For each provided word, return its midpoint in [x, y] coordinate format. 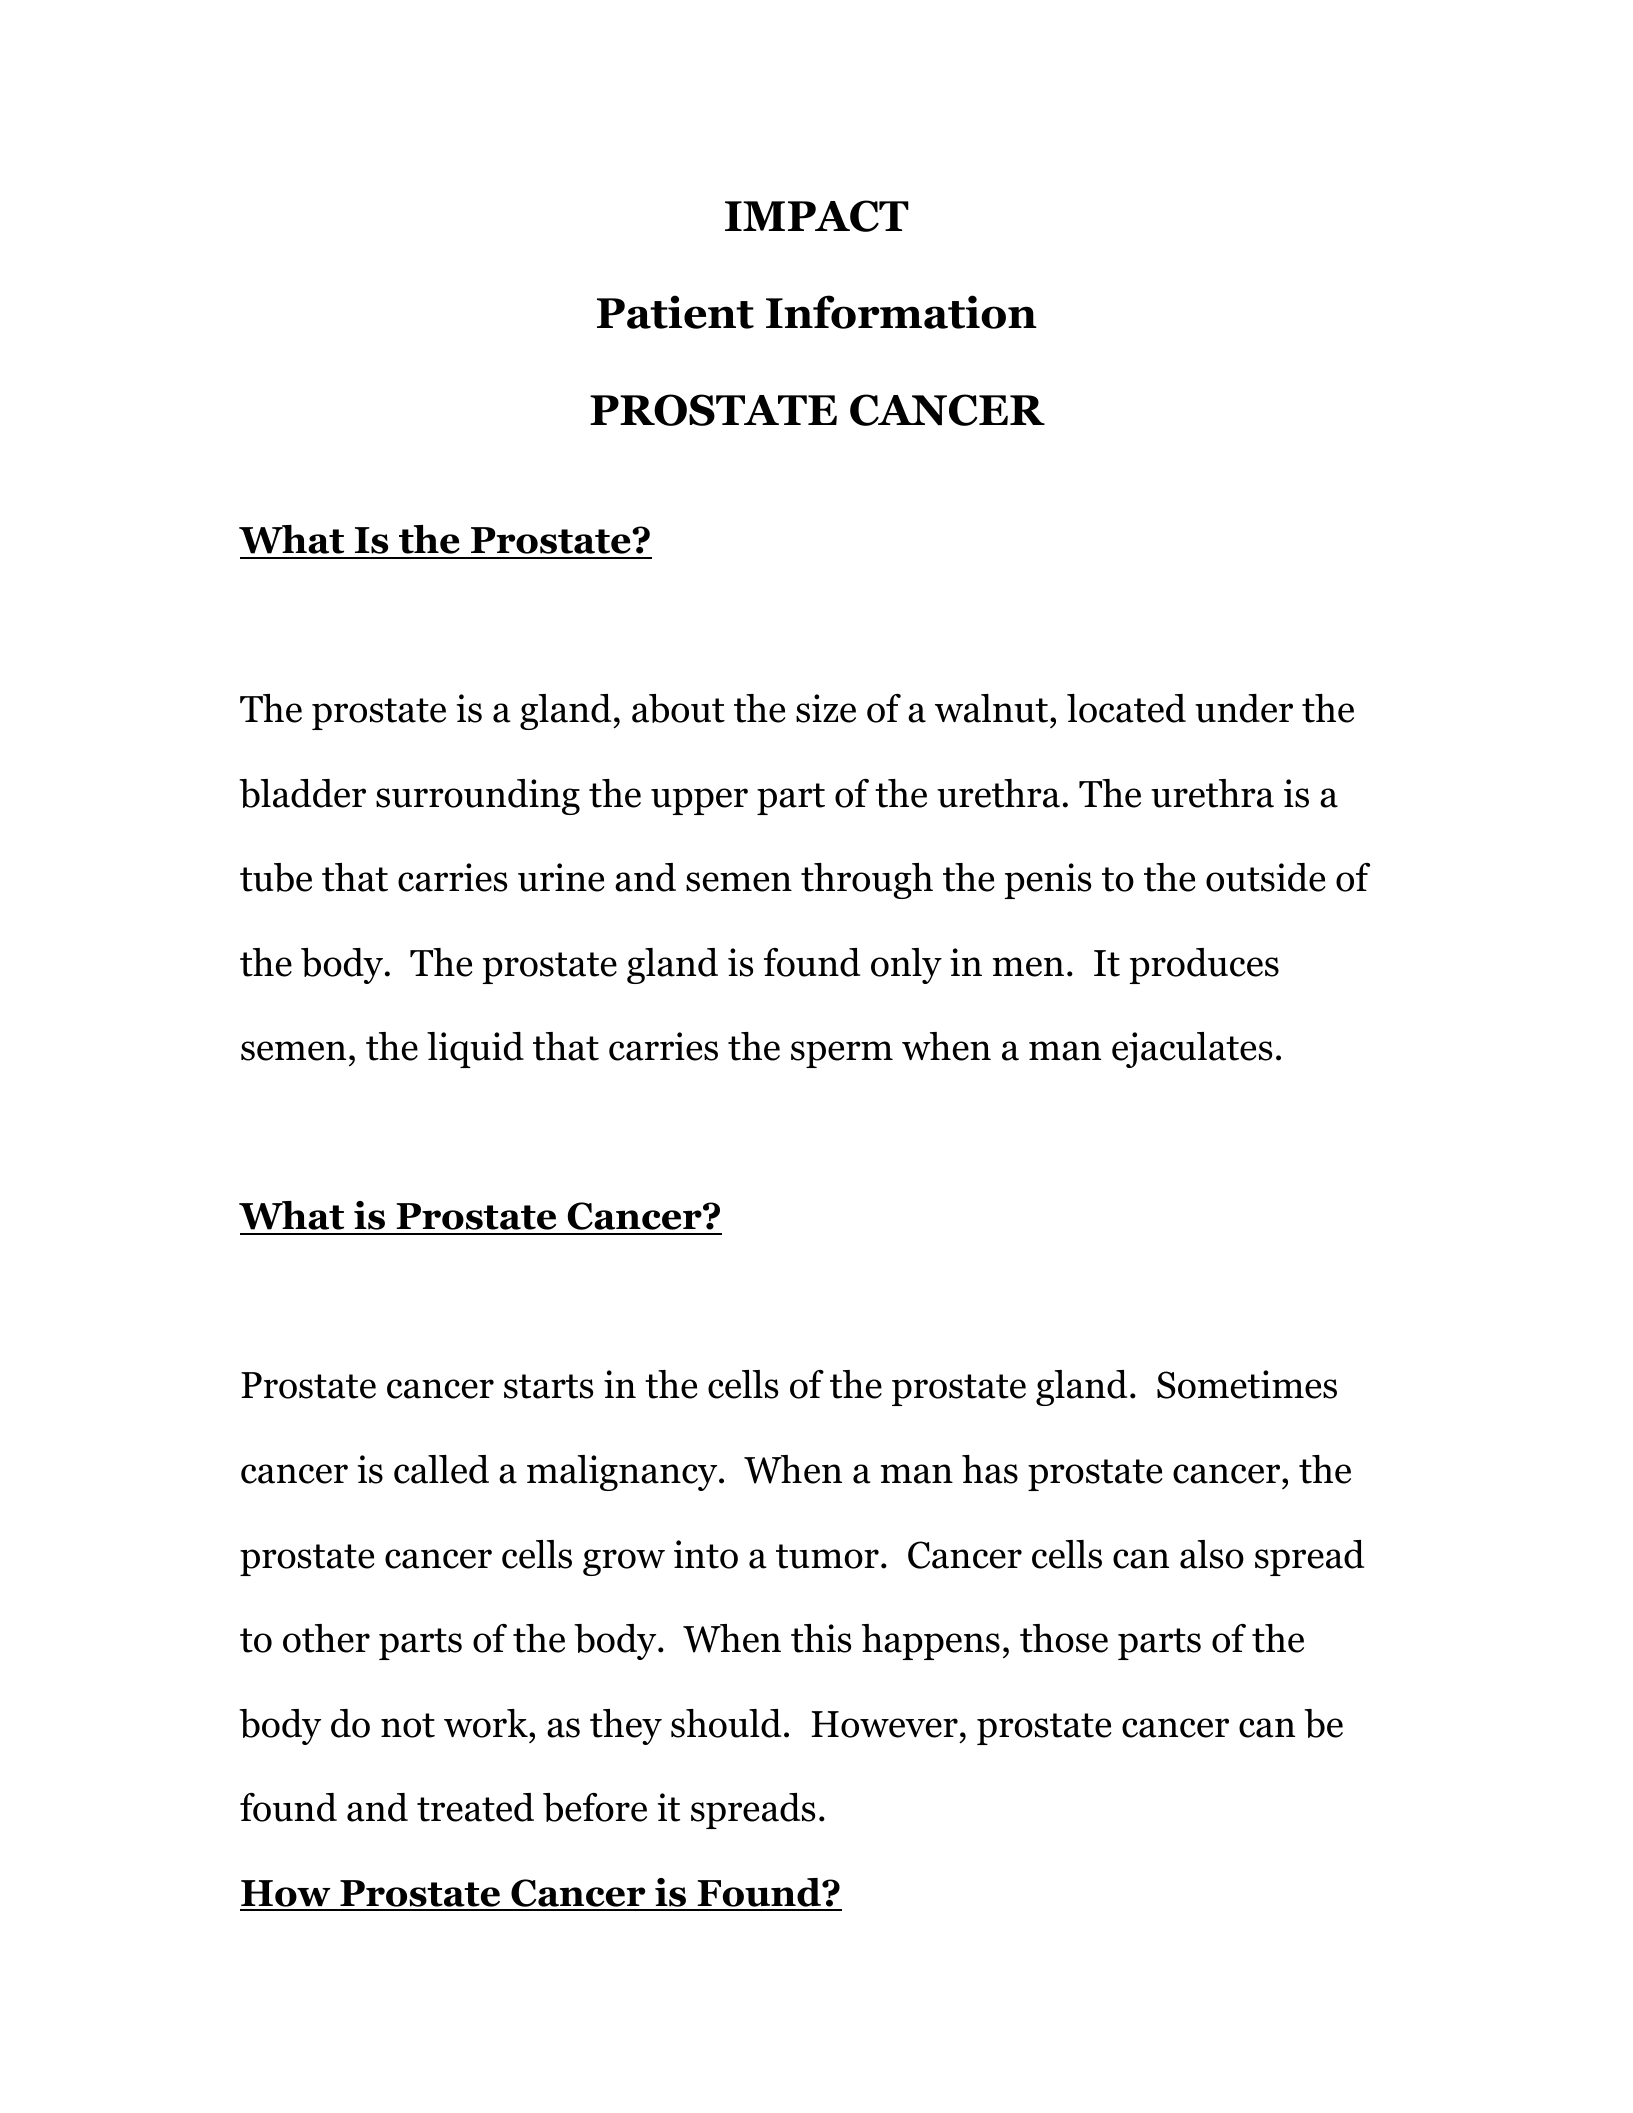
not [408, 1725]
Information [901, 312]
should [726, 1723]
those [1064, 1638]
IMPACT [817, 216]
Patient [675, 312]
